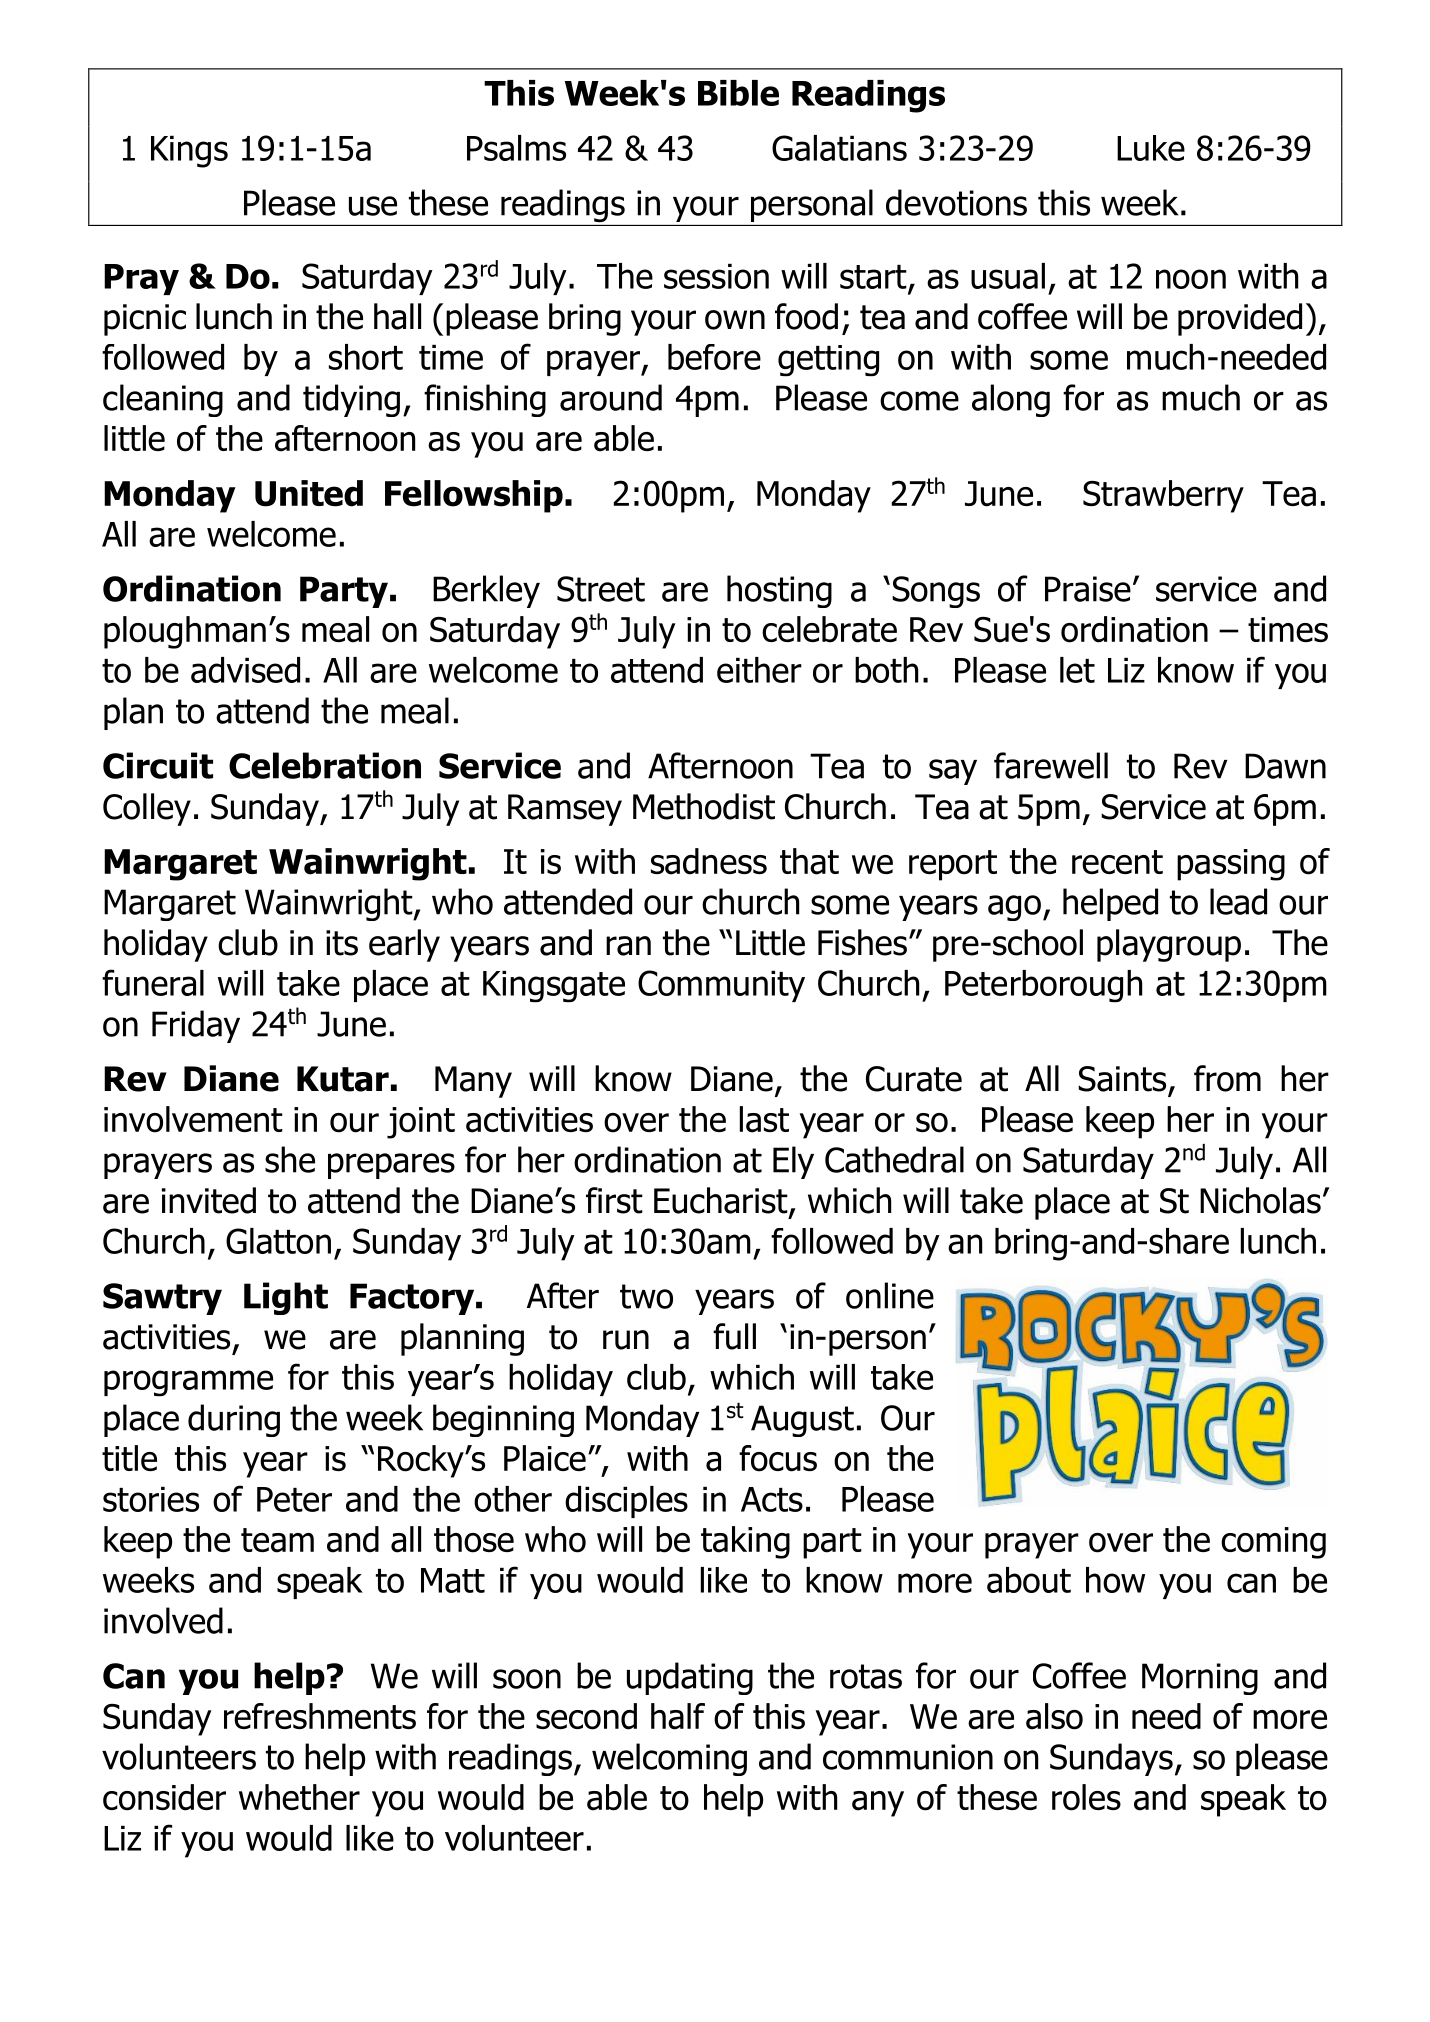 The image size is (1430, 2022). I want to click on Luke, so click(1151, 148).
